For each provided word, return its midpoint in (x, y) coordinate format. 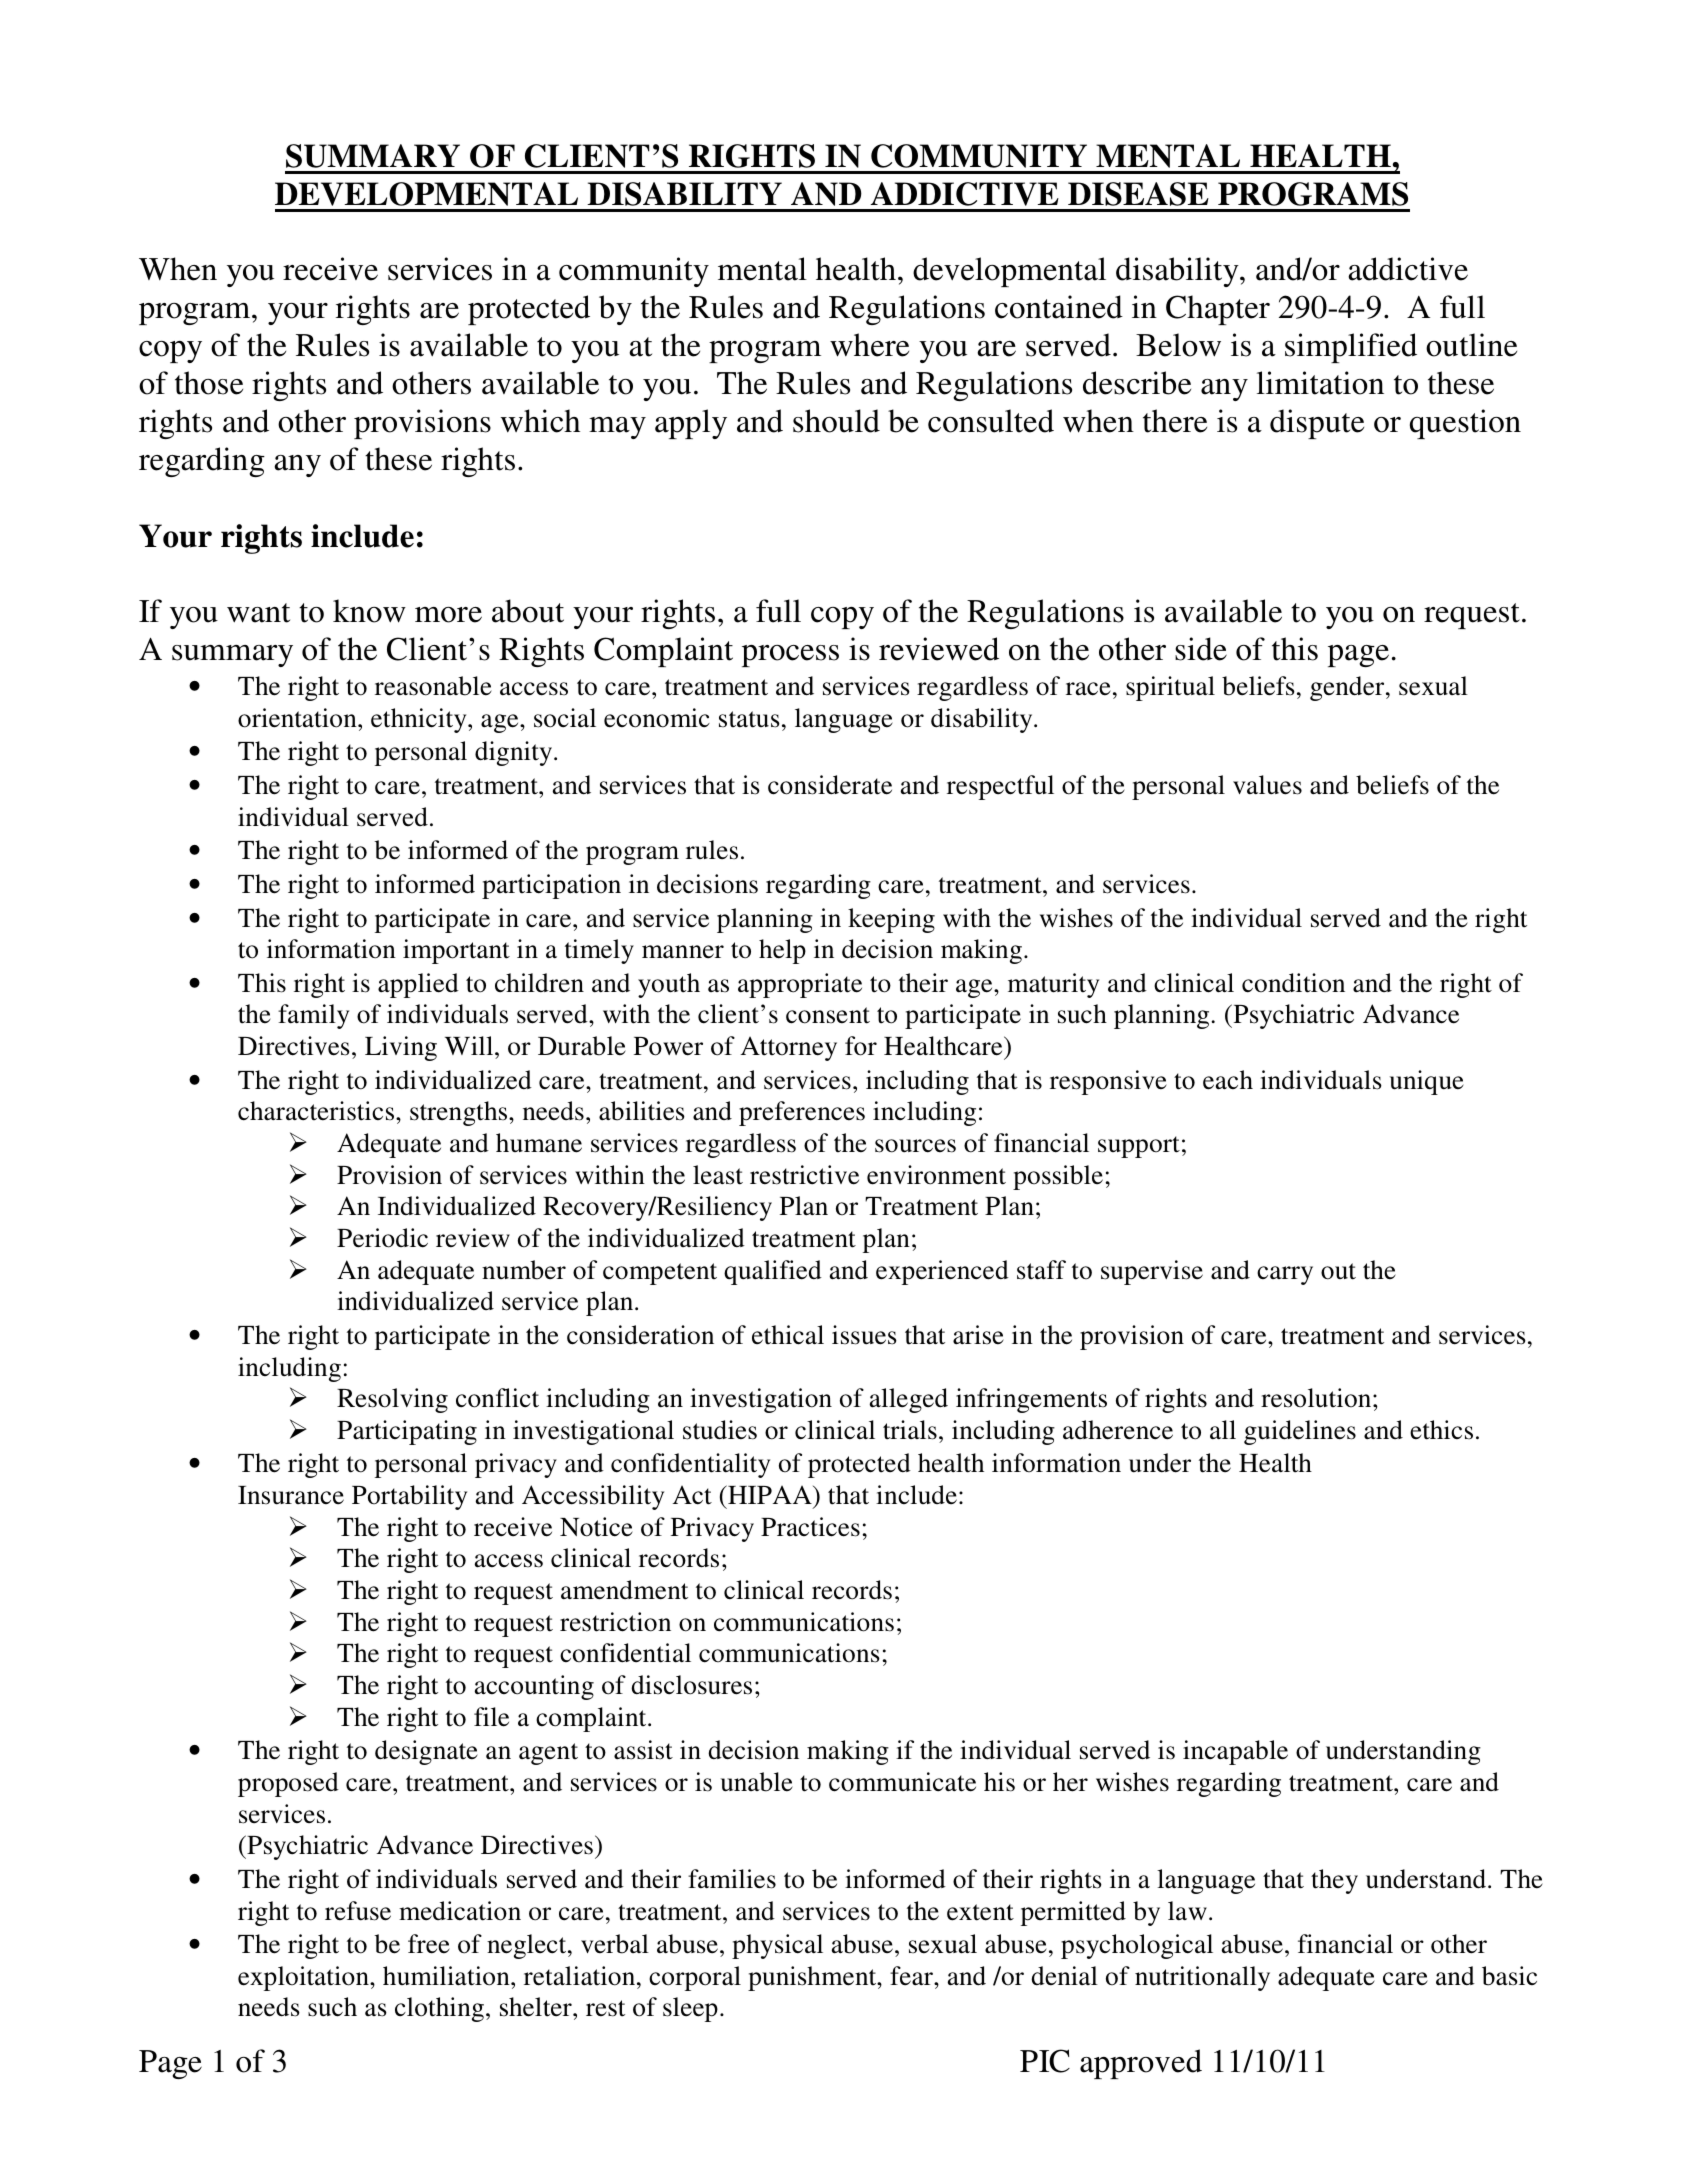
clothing (439, 2009)
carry (1285, 1275)
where (869, 345)
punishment (813, 1978)
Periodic (382, 1238)
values (1267, 785)
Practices (810, 1527)
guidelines (1300, 1432)
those (209, 383)
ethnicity (420, 720)
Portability (409, 1497)
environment (936, 1175)
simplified (1351, 348)
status (749, 719)
